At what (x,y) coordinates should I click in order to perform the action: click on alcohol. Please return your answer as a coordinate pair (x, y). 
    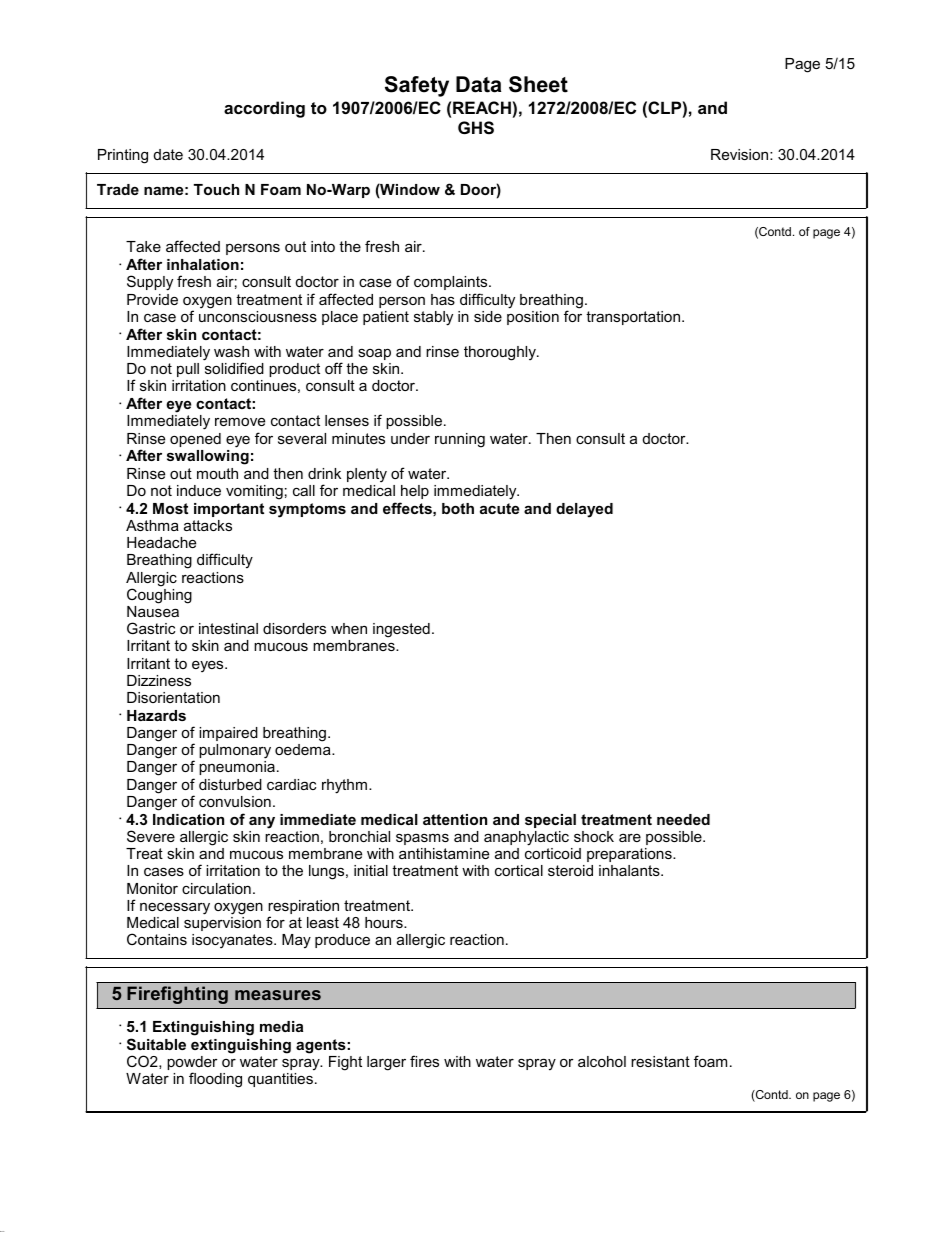
    Looking at the image, I should click on (602, 1061).
